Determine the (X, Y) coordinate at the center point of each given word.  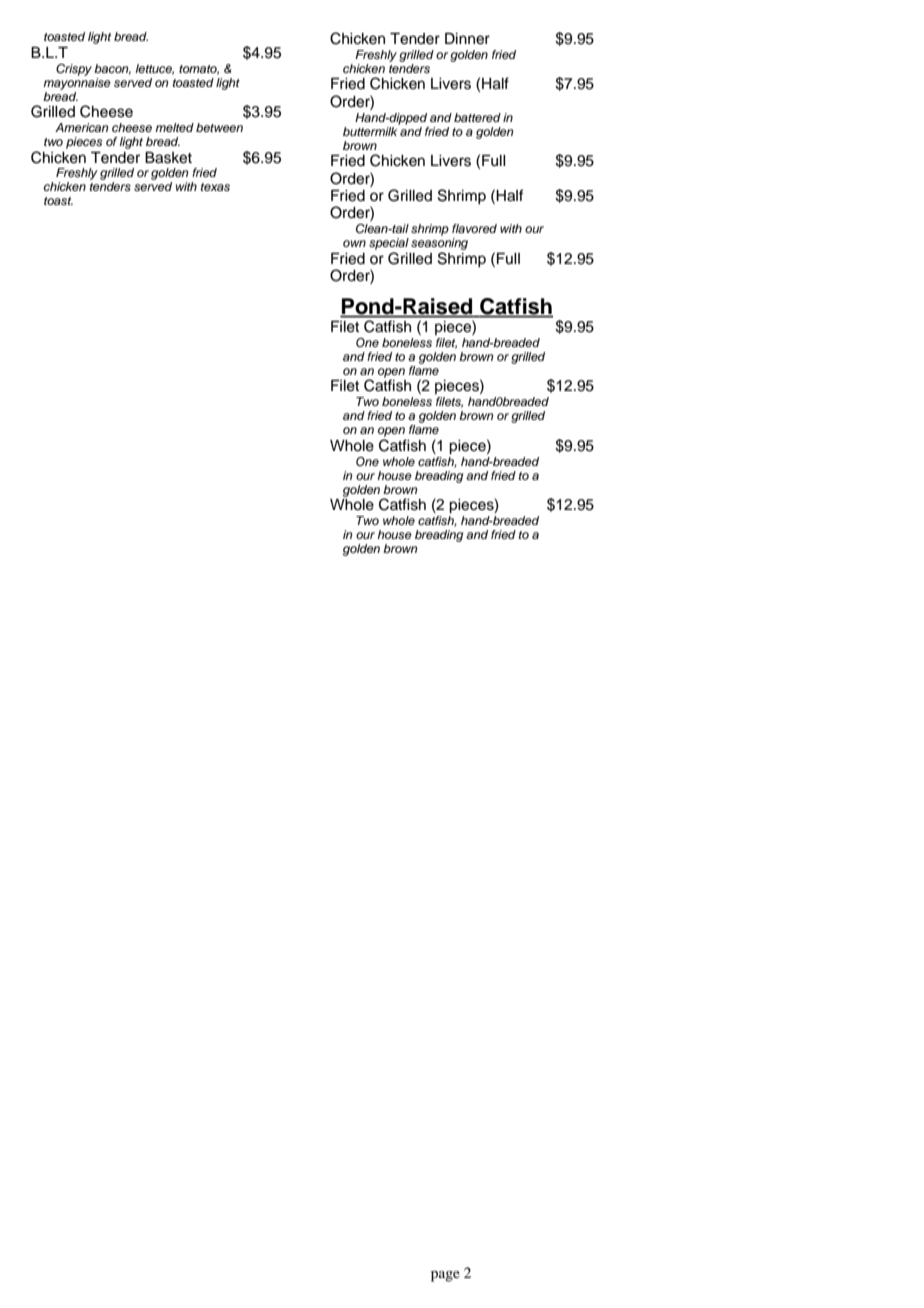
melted (174, 127)
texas (215, 187)
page (445, 1276)
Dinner (467, 39)
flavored (474, 228)
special (389, 244)
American (82, 127)
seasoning (439, 245)
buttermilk (371, 130)
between (219, 127)
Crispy (74, 70)
